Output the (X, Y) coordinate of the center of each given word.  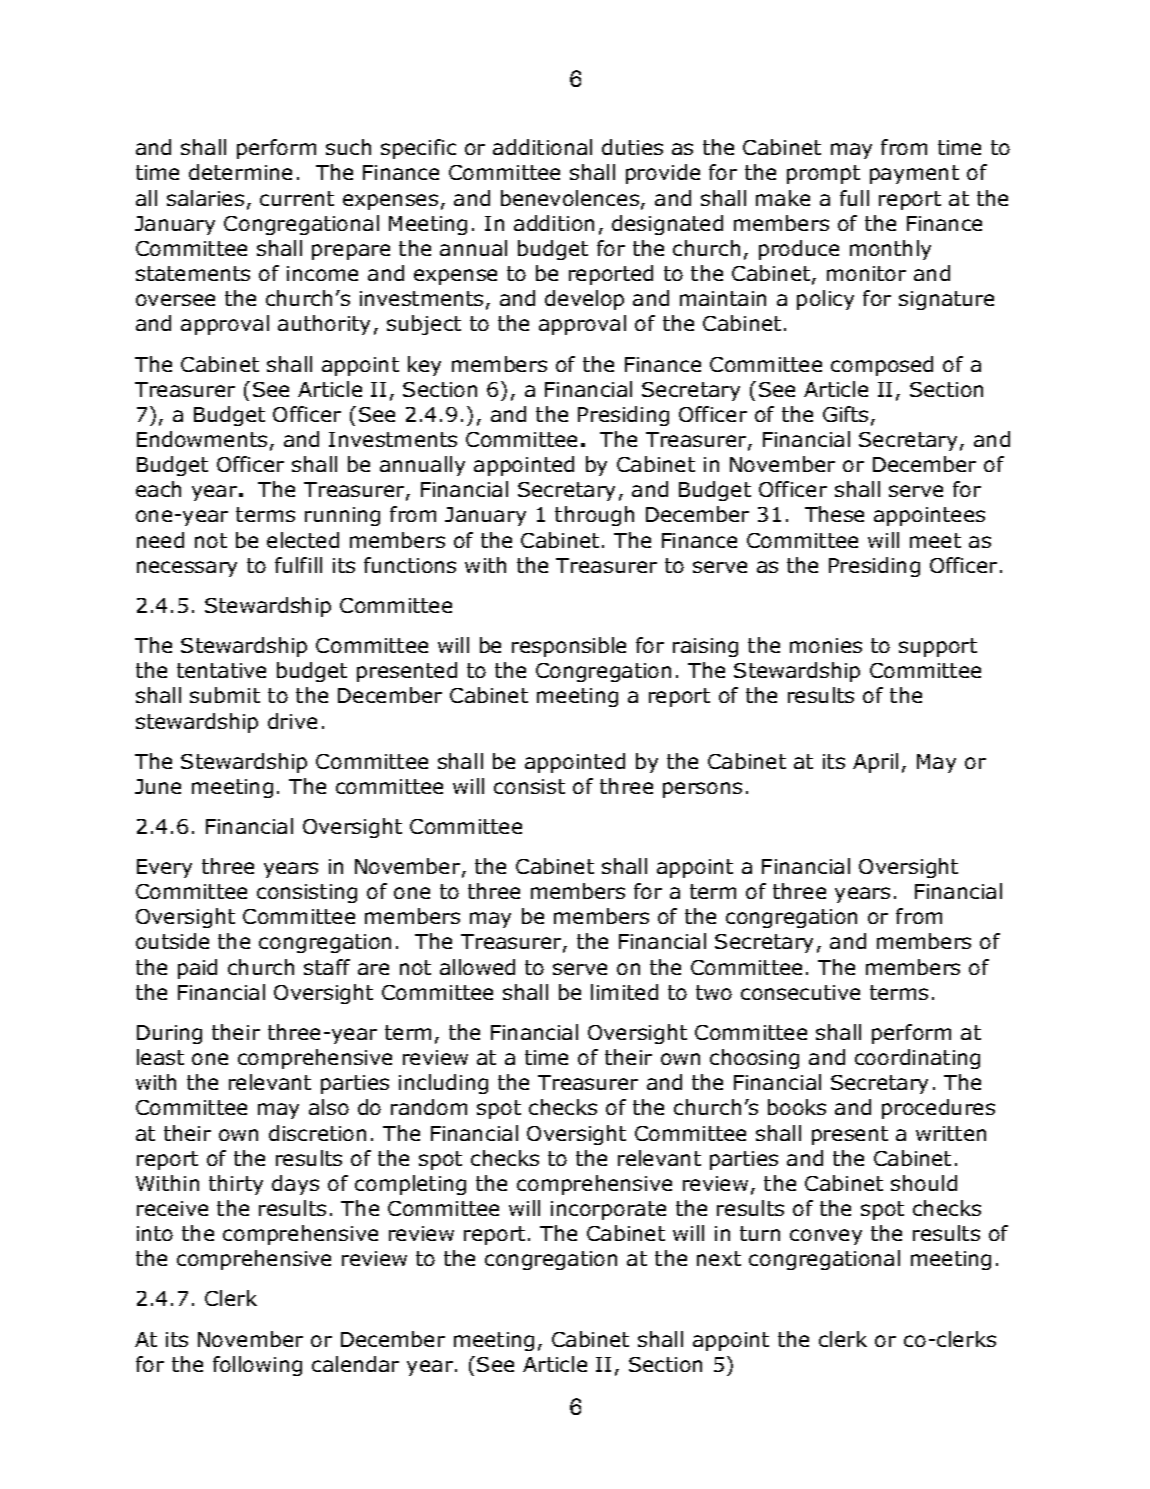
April (875, 763)
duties (632, 147)
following (257, 1366)
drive (292, 721)
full (854, 198)
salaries (205, 198)
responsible (569, 647)
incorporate (608, 1210)
